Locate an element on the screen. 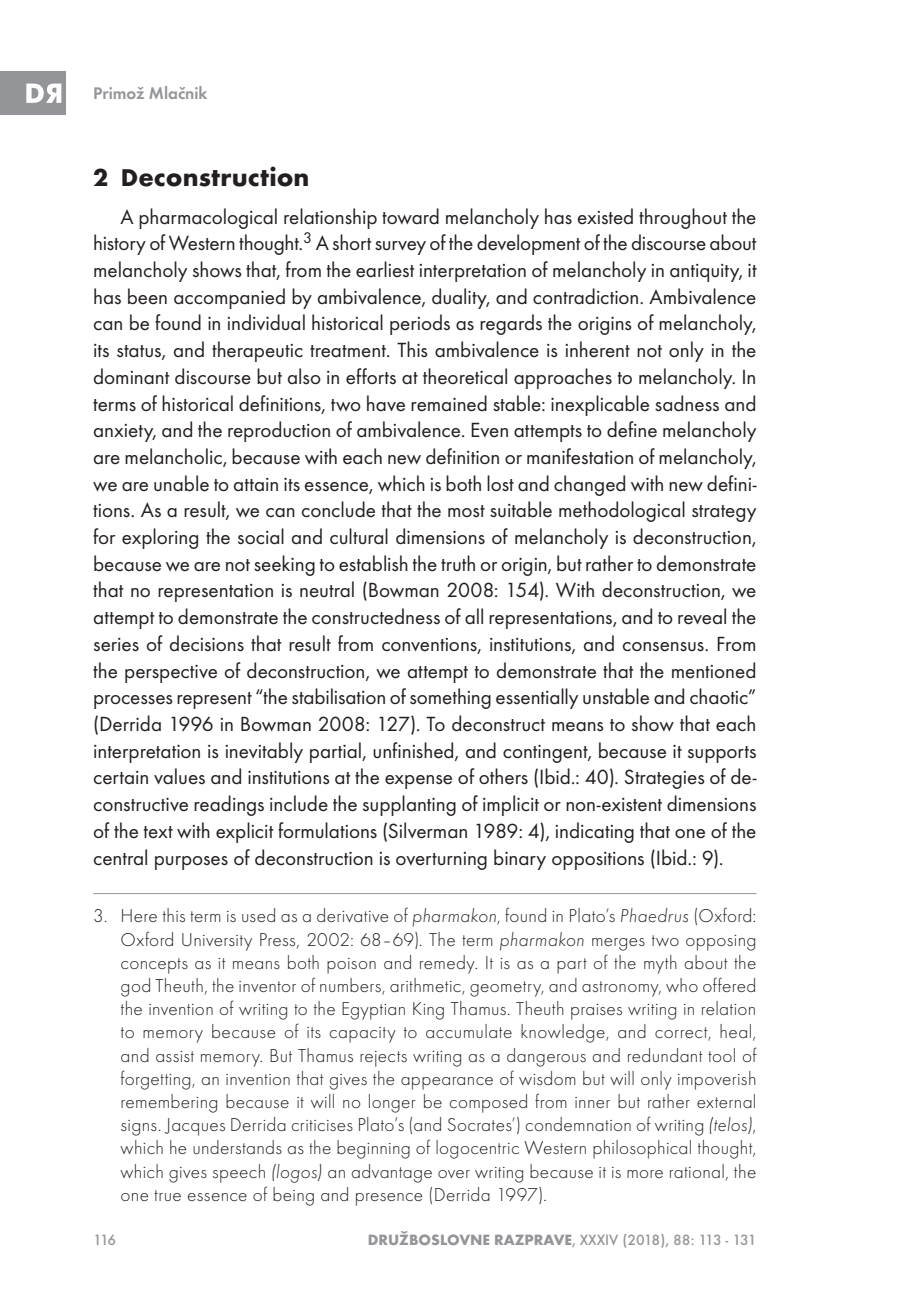 This screenshot has height=1316, width=921. throughout is located at coordinates (683, 218).
